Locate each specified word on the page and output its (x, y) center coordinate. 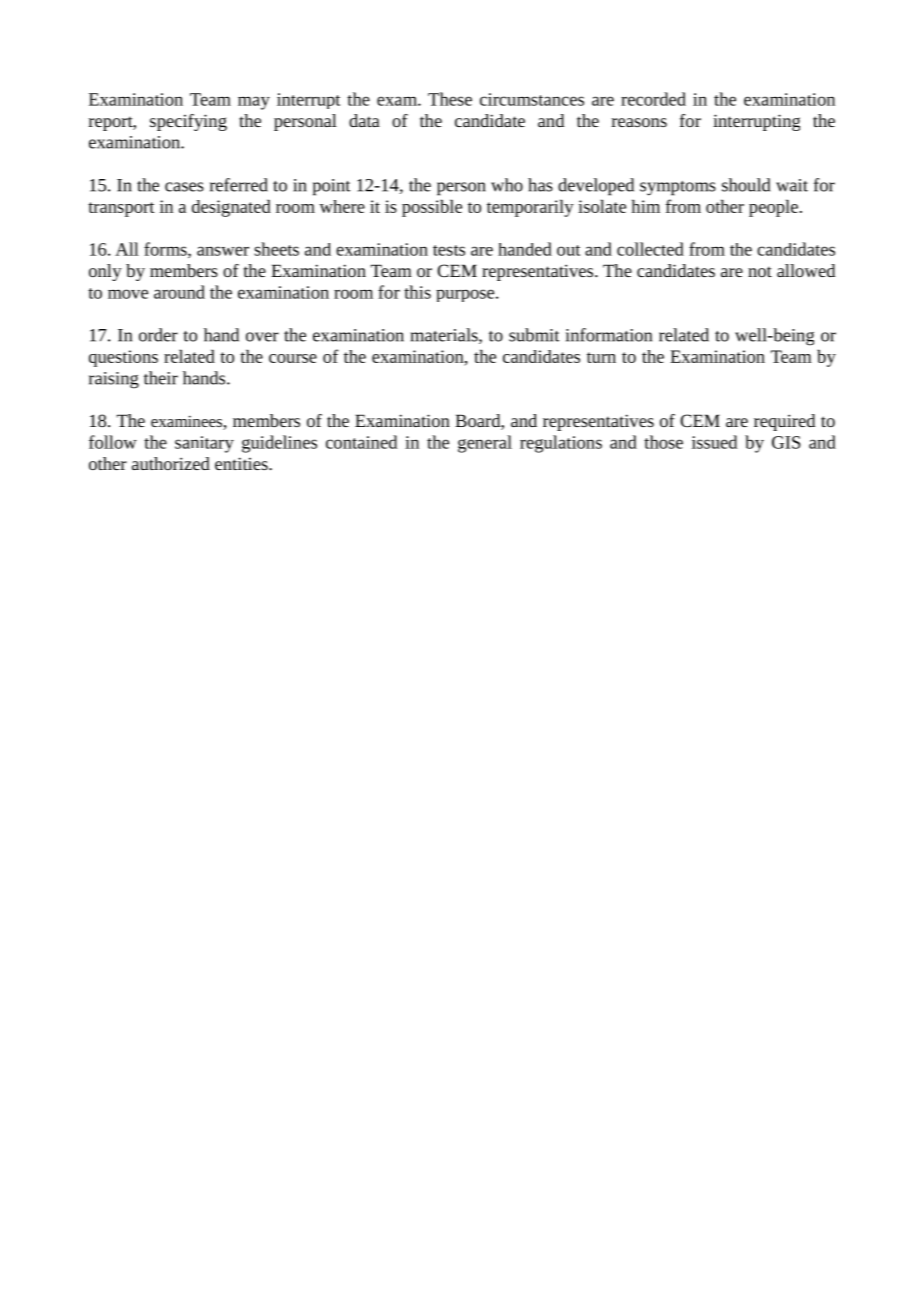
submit (534, 335)
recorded (653, 99)
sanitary (204, 444)
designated (231, 208)
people (773, 208)
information (609, 335)
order (158, 335)
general (485, 444)
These (450, 99)
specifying (188, 122)
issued (714, 442)
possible (432, 208)
